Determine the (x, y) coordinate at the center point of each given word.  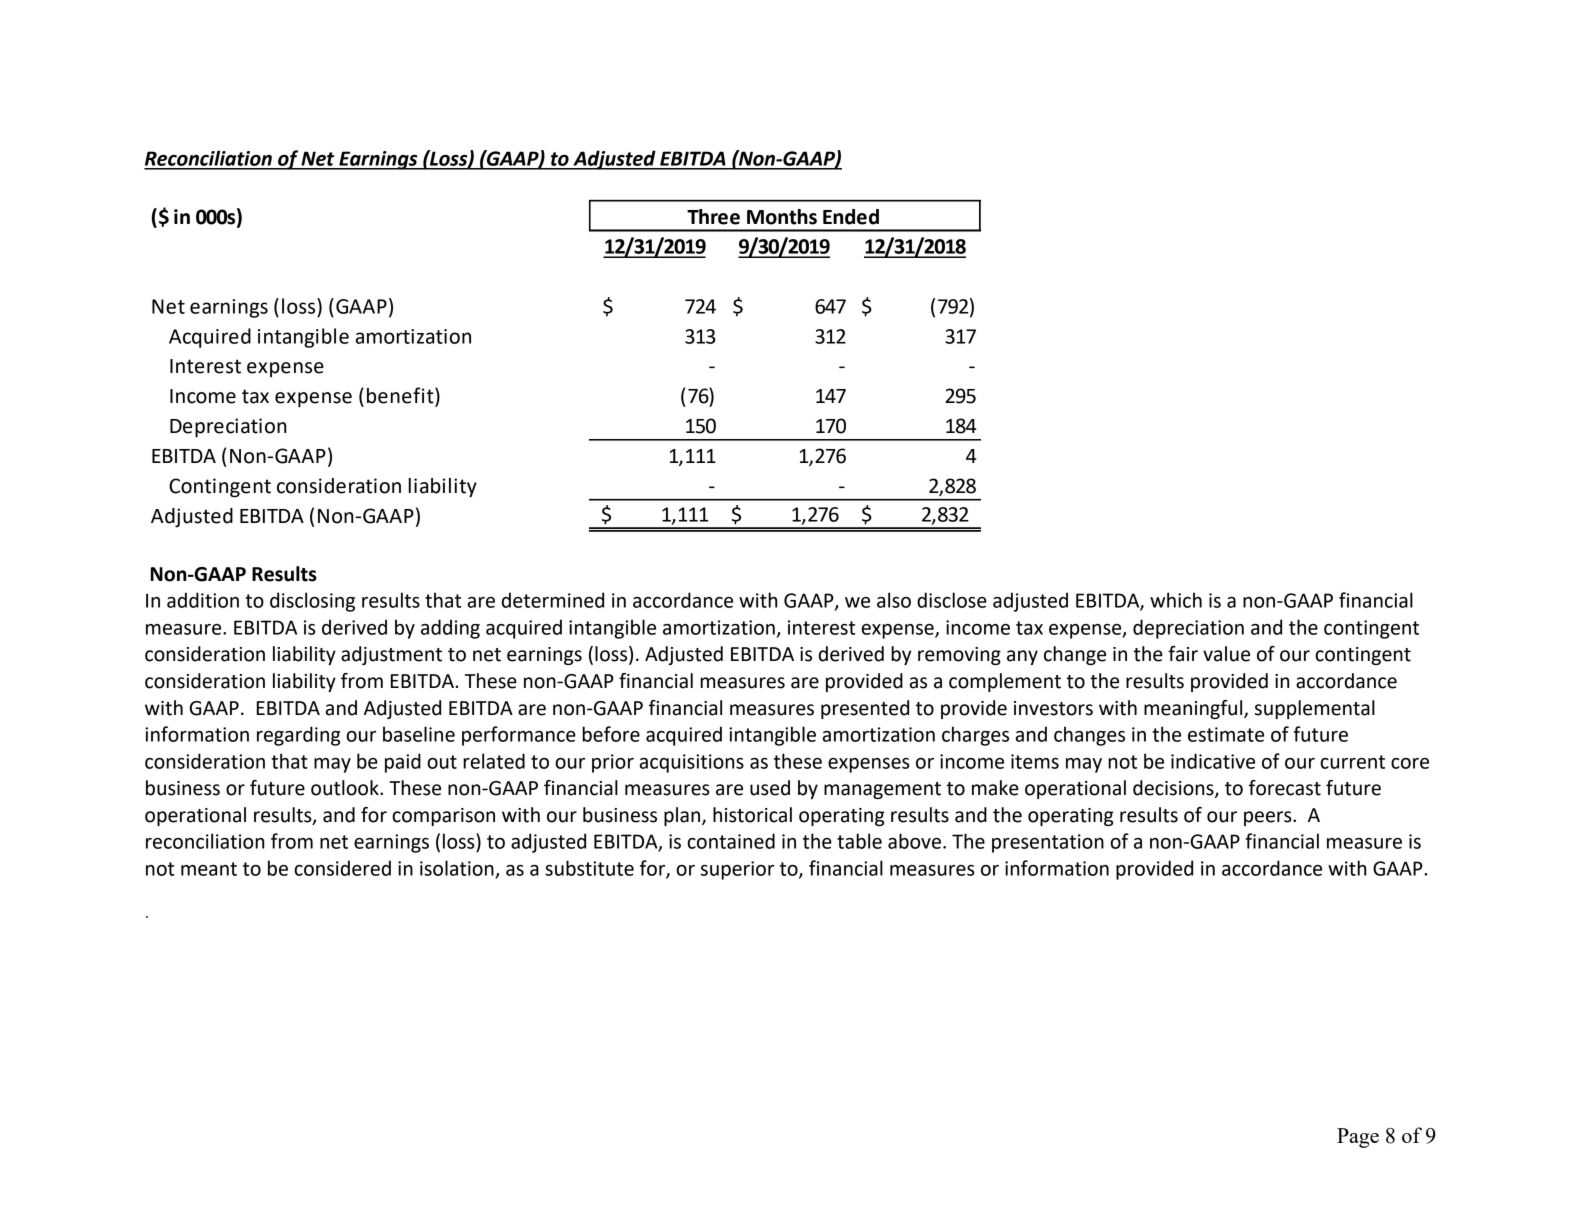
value (1226, 654)
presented (865, 709)
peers (1269, 818)
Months (782, 217)
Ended (851, 217)
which (1176, 600)
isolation (457, 868)
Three (713, 217)
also (894, 600)
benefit (401, 396)
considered (342, 868)
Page (1358, 1138)
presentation (1048, 843)
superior (737, 870)
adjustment (391, 655)
